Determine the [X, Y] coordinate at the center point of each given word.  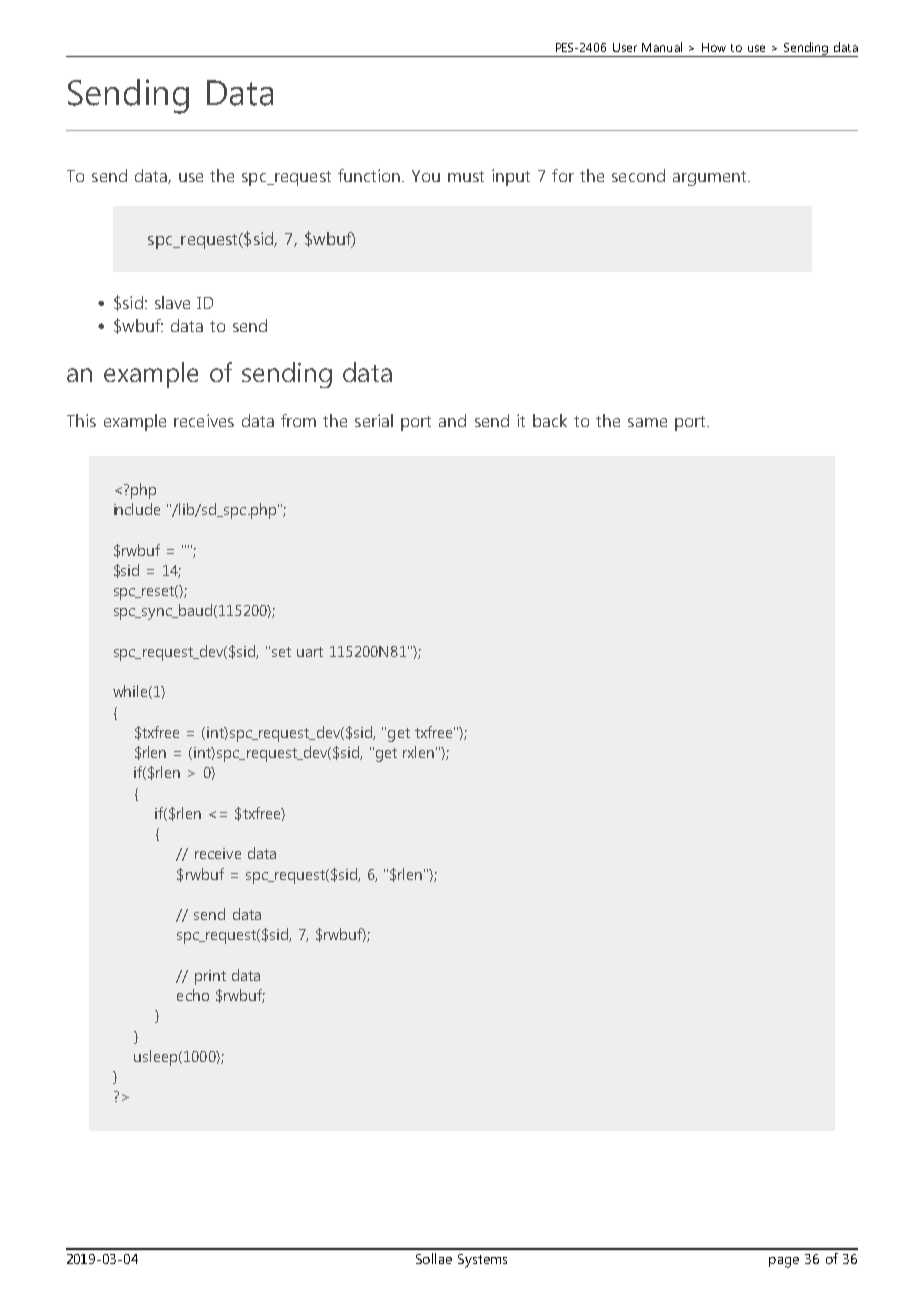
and [452, 420]
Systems [482, 1261]
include [137, 509]
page [784, 1262]
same [647, 422]
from [298, 420]
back [550, 420]
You [426, 176]
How [714, 47]
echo [193, 995]
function [369, 175]
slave [172, 302]
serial [374, 420]
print [210, 977]
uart [310, 652]
